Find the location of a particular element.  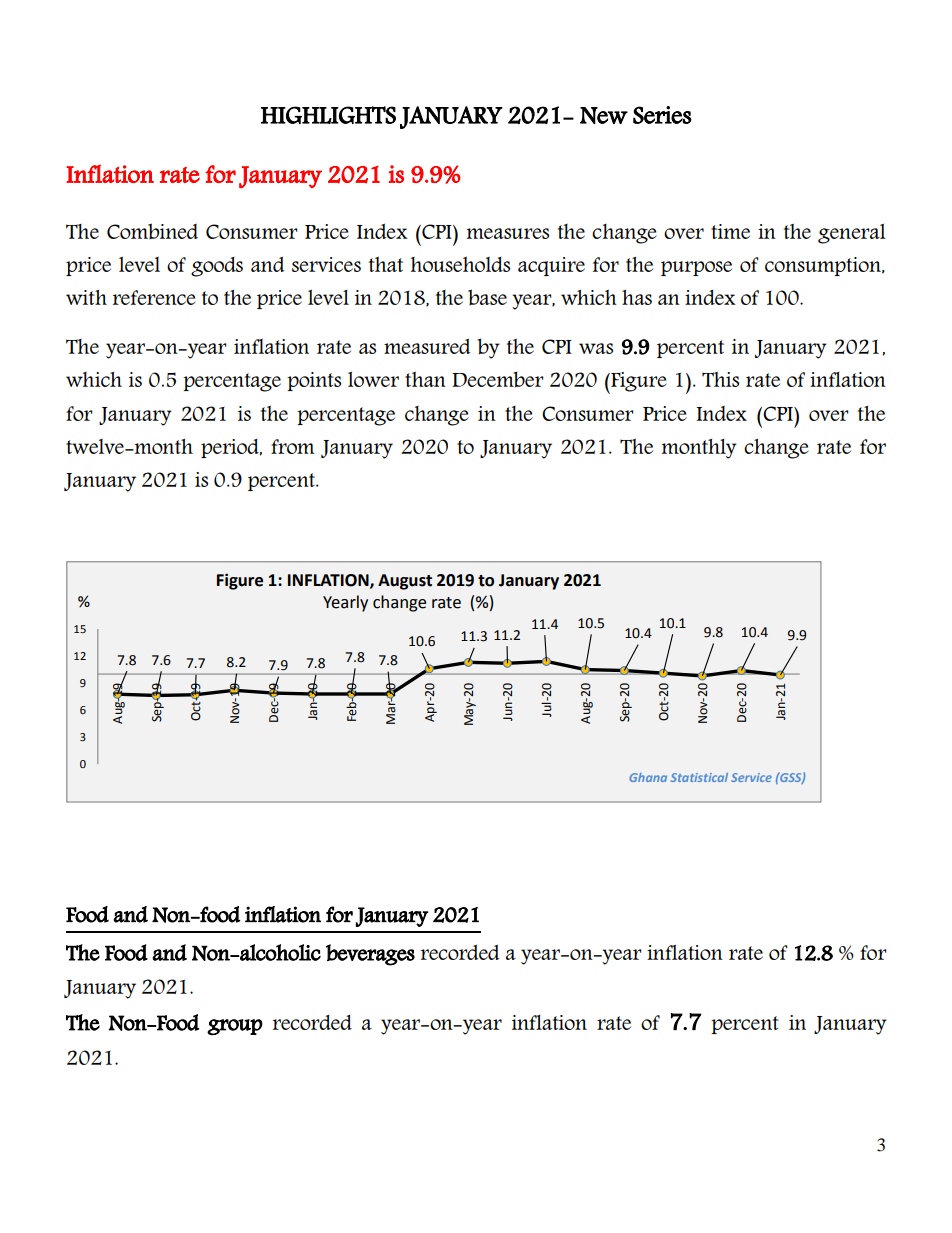

August is located at coordinates (405, 582).
